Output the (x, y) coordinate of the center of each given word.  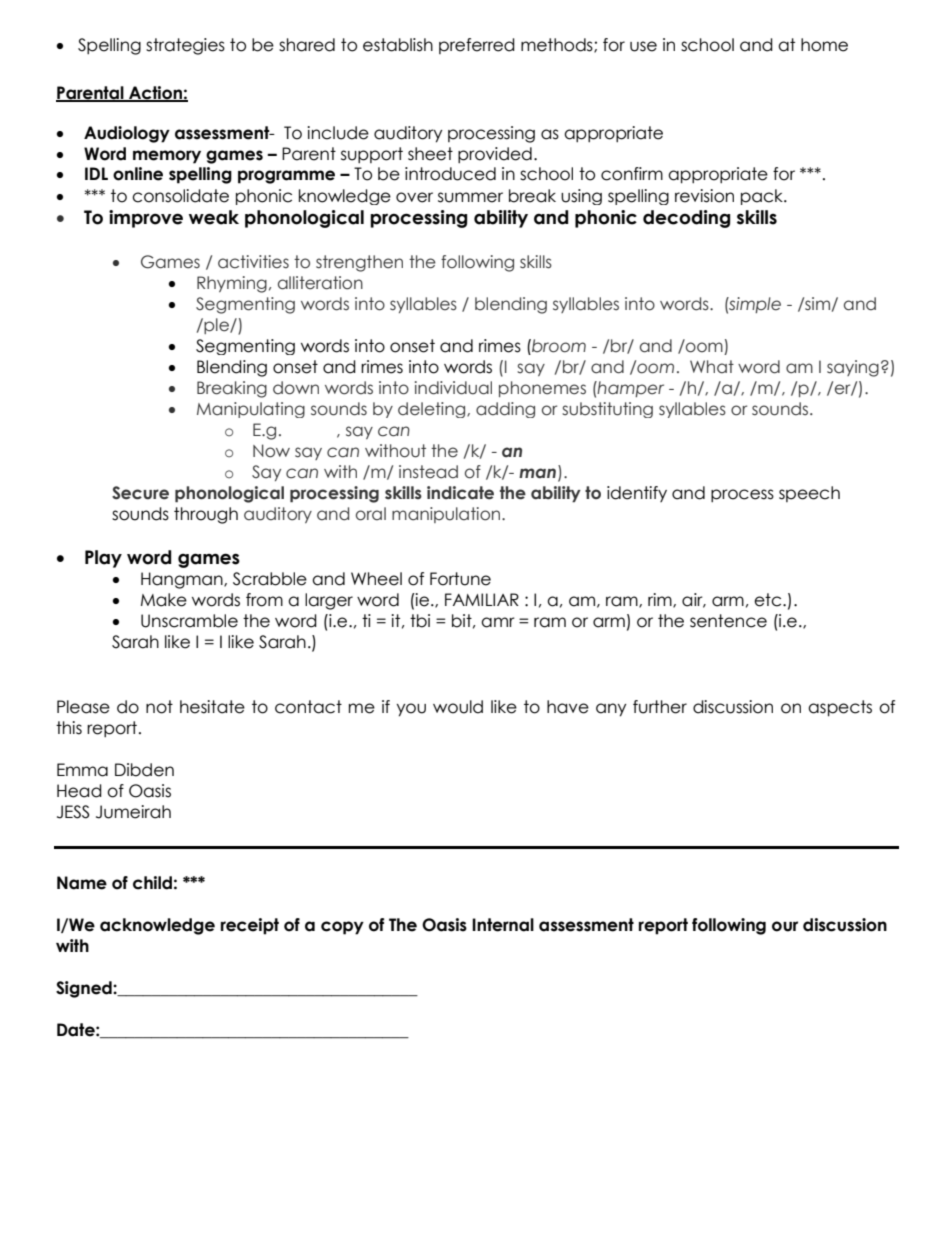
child (152, 883)
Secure (140, 493)
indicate (460, 493)
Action (155, 94)
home (824, 45)
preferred (477, 46)
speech (809, 494)
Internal (503, 925)
